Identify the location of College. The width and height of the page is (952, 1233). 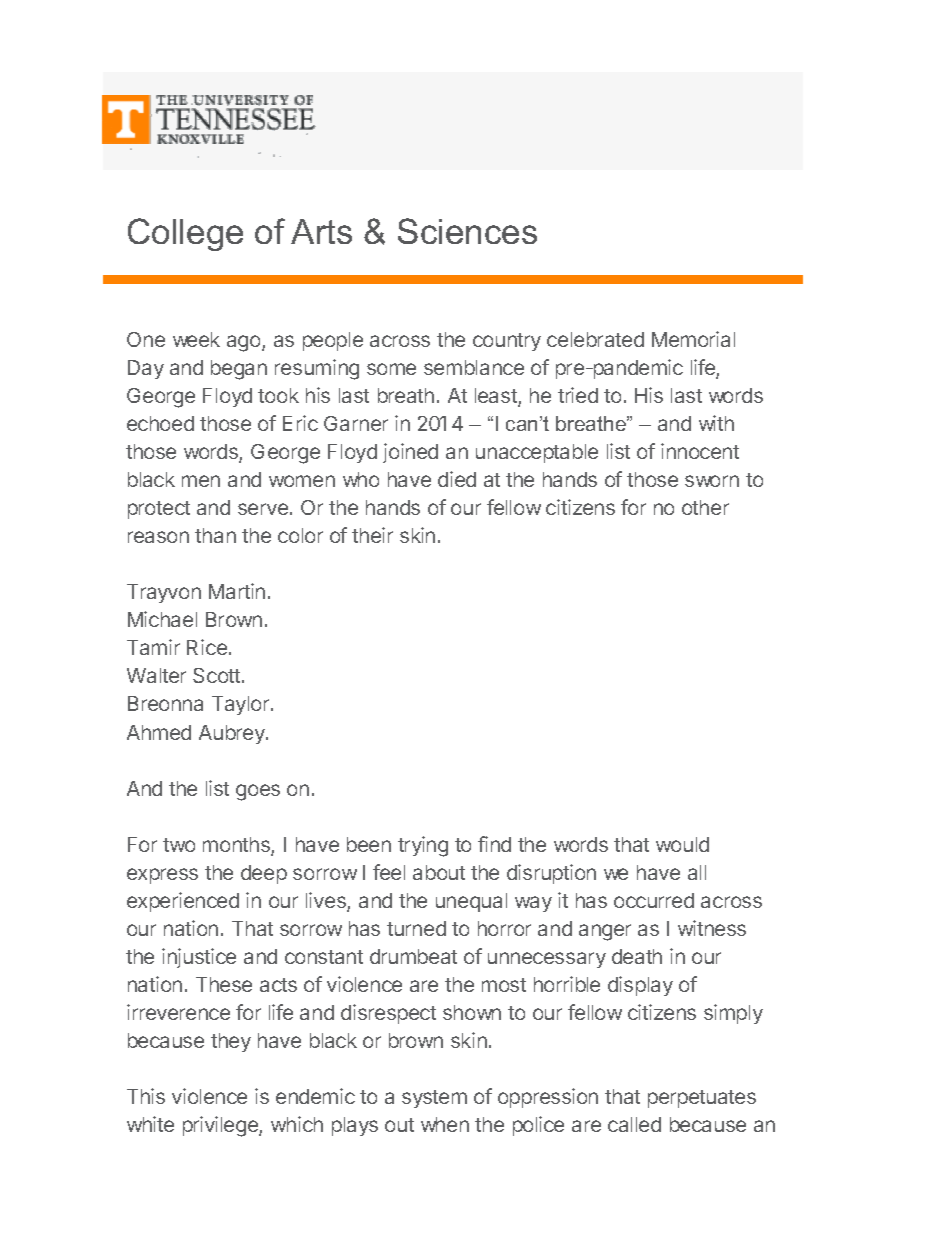
(185, 234).
